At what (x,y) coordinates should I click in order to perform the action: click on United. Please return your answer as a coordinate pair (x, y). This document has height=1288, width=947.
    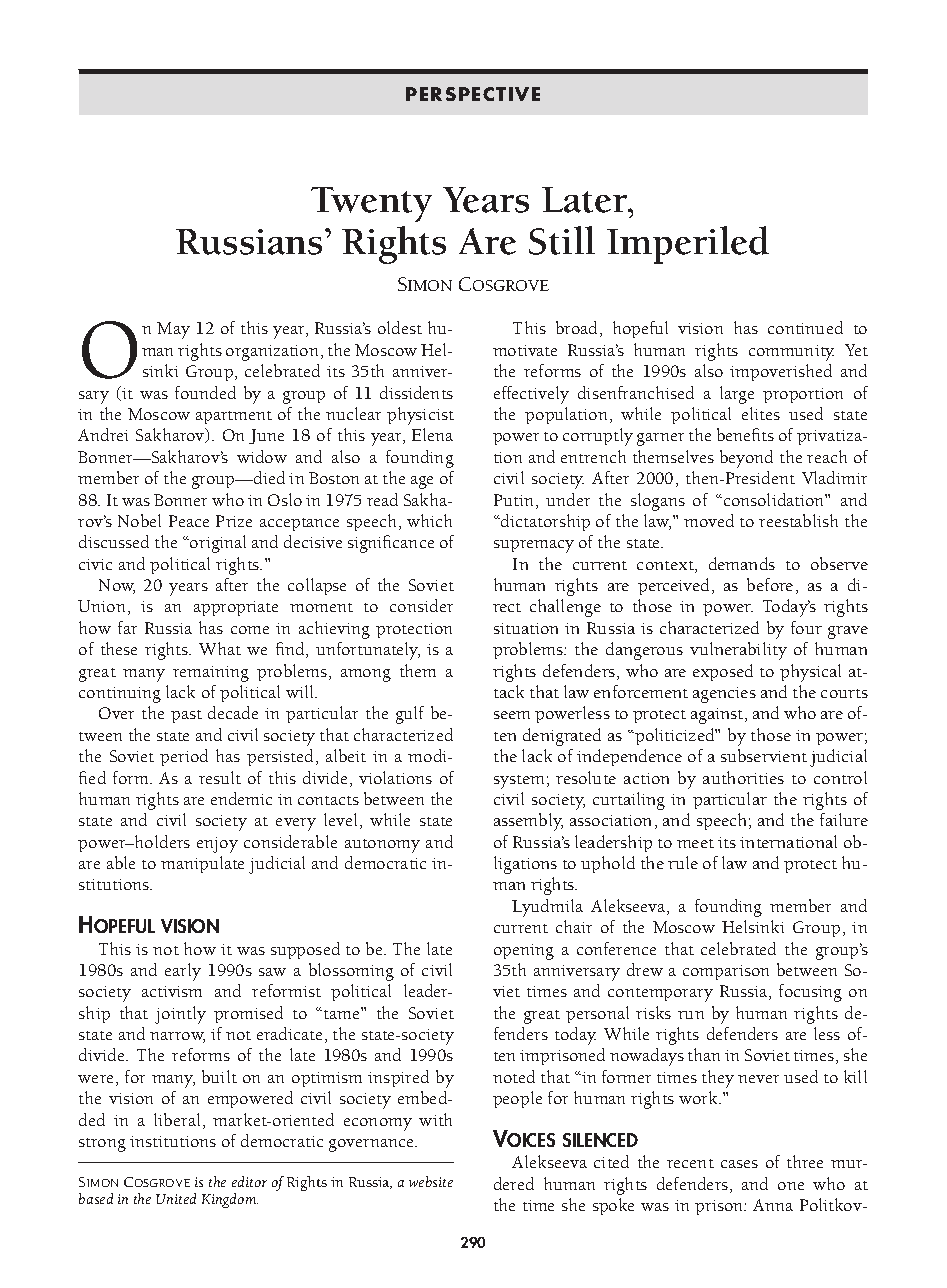
    Looking at the image, I should click on (176, 1198).
